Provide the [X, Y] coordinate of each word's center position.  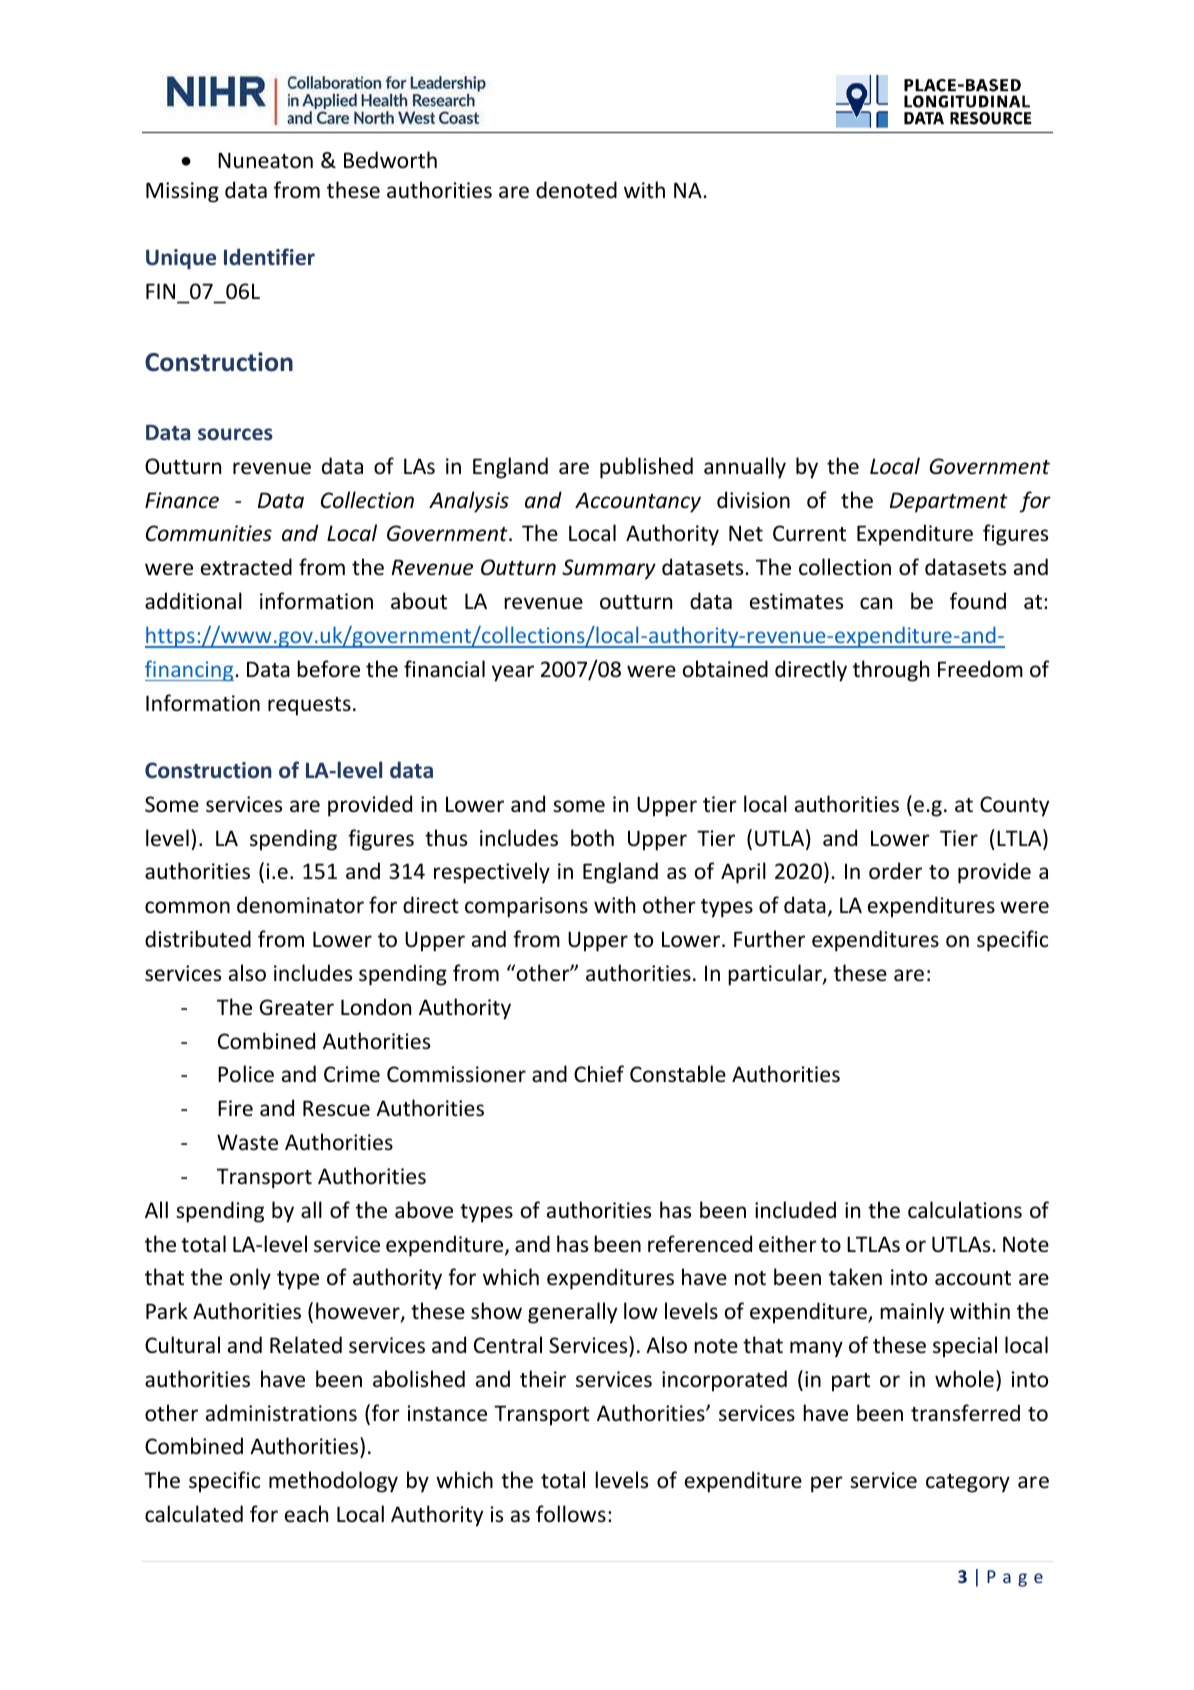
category [968, 1483]
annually [745, 468]
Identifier [269, 256]
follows [571, 1514]
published [646, 468]
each [306, 1513]
